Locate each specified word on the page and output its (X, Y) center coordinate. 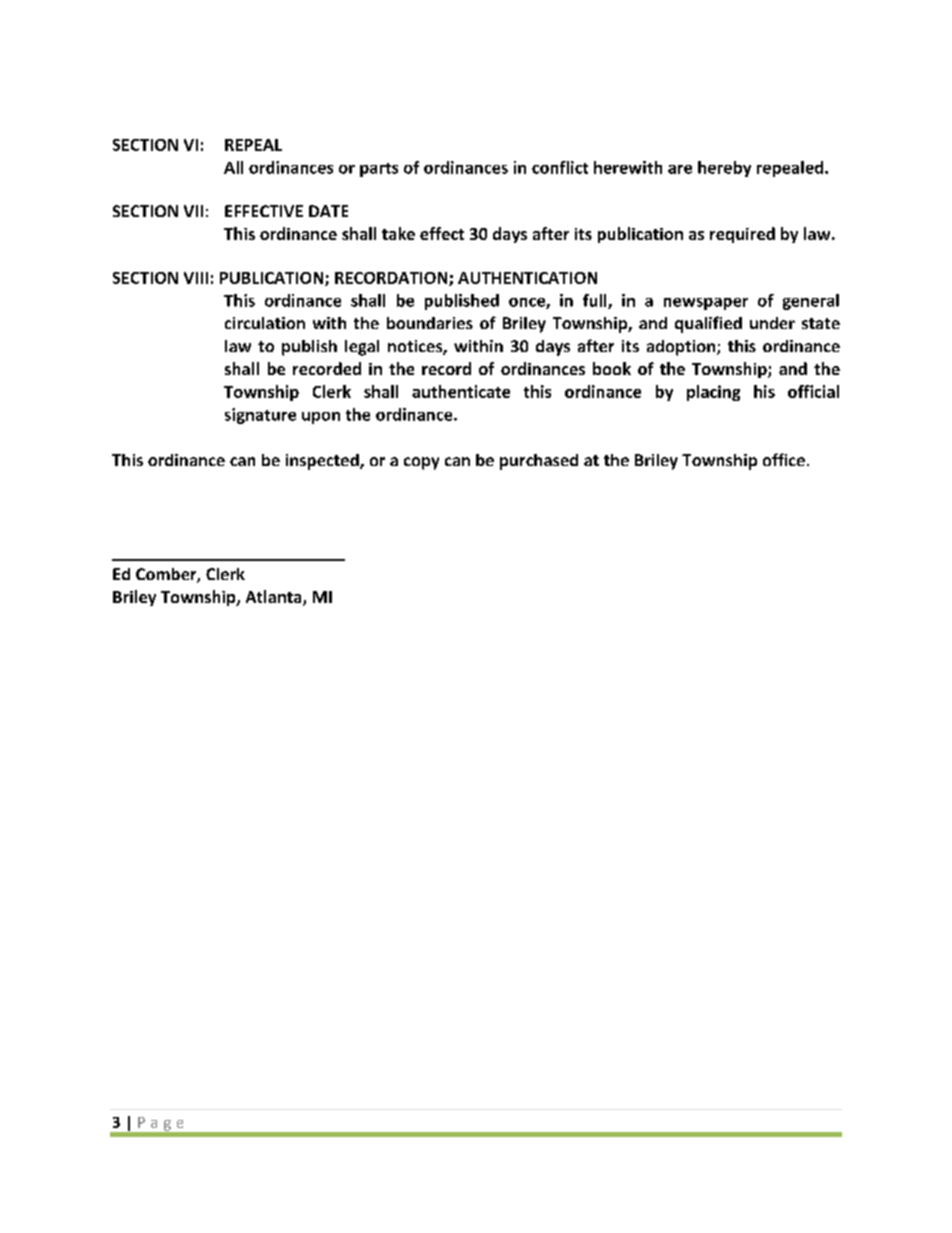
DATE (328, 211)
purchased (539, 462)
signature (260, 416)
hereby (724, 169)
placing (713, 393)
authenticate (461, 391)
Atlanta (275, 598)
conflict (560, 167)
